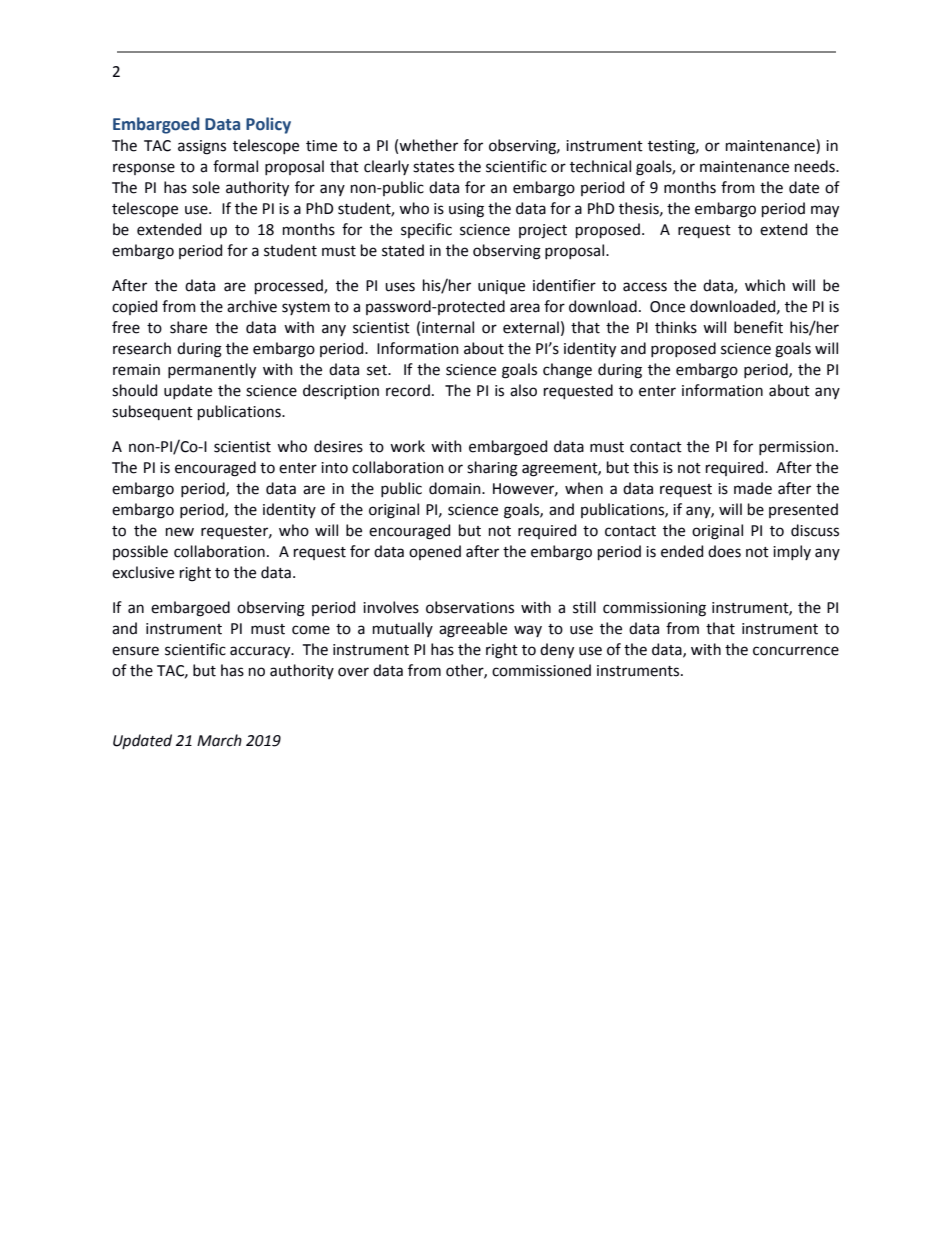  I want to click on work, so click(407, 446).
